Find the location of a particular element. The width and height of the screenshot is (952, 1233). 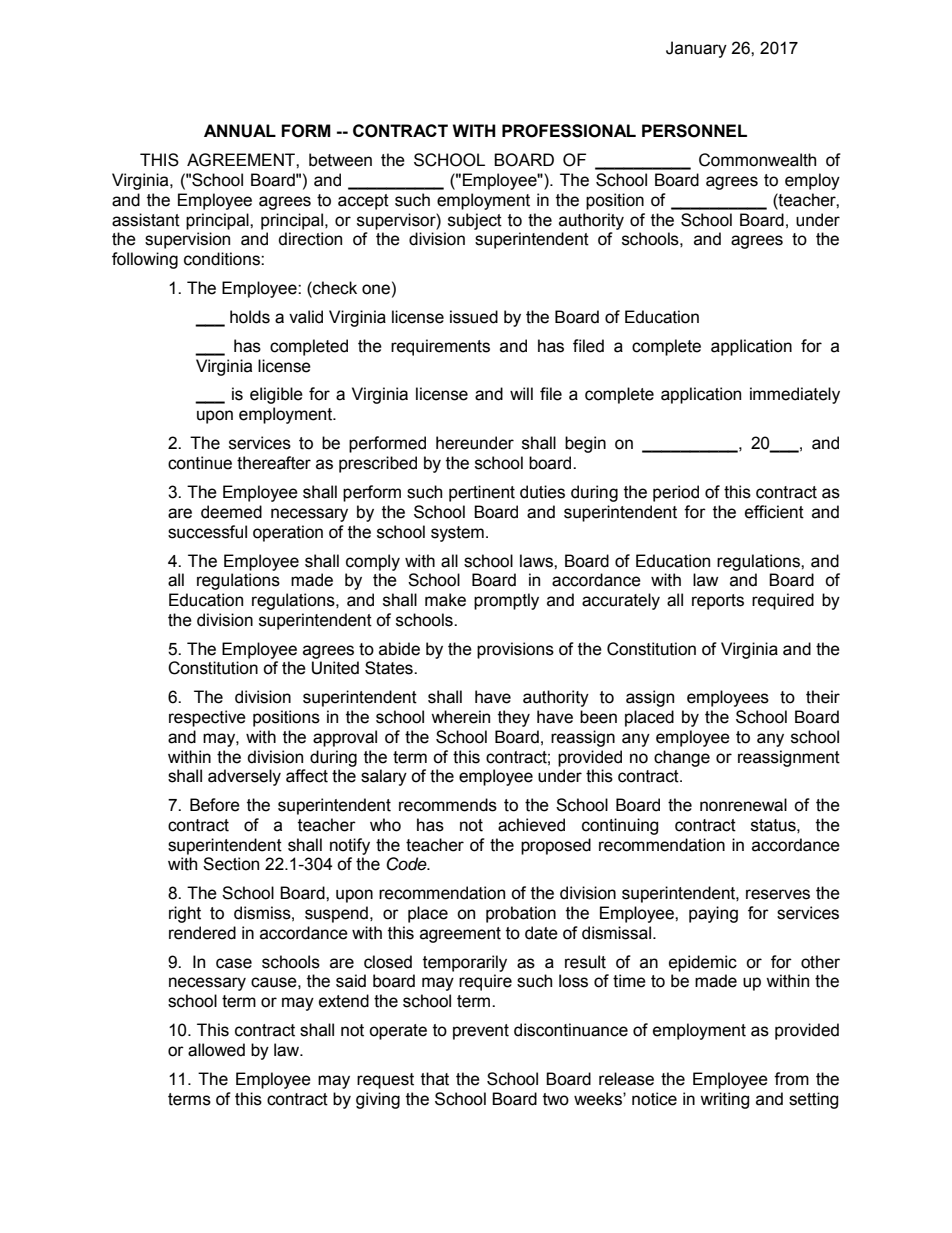

PROFESSIONAL is located at coordinates (569, 131).
